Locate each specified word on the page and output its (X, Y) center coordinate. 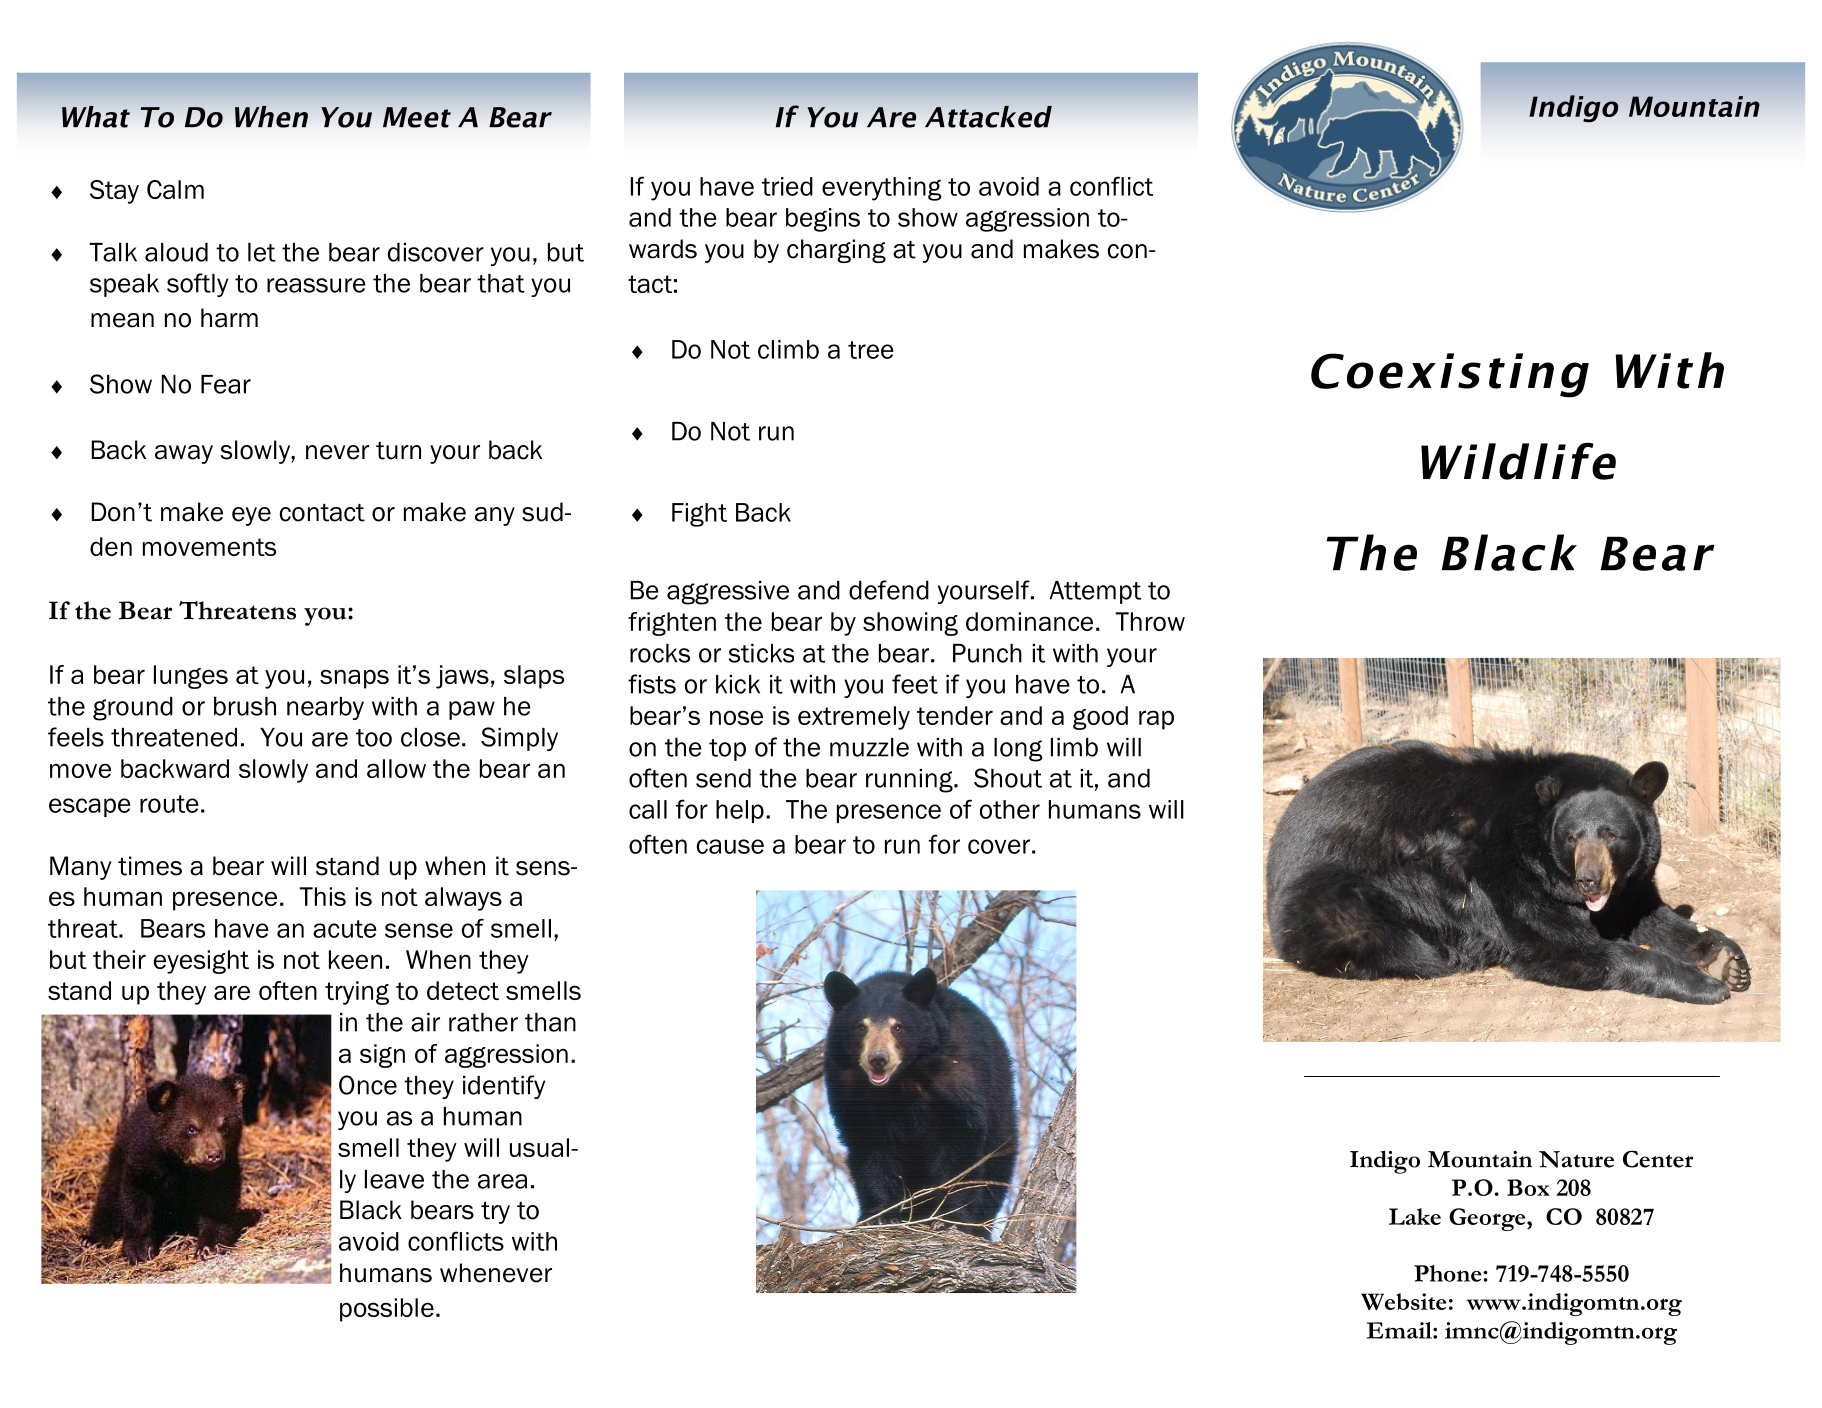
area (502, 1181)
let (262, 252)
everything (882, 189)
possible (387, 1310)
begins (823, 220)
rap (1156, 720)
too (374, 738)
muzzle (869, 747)
